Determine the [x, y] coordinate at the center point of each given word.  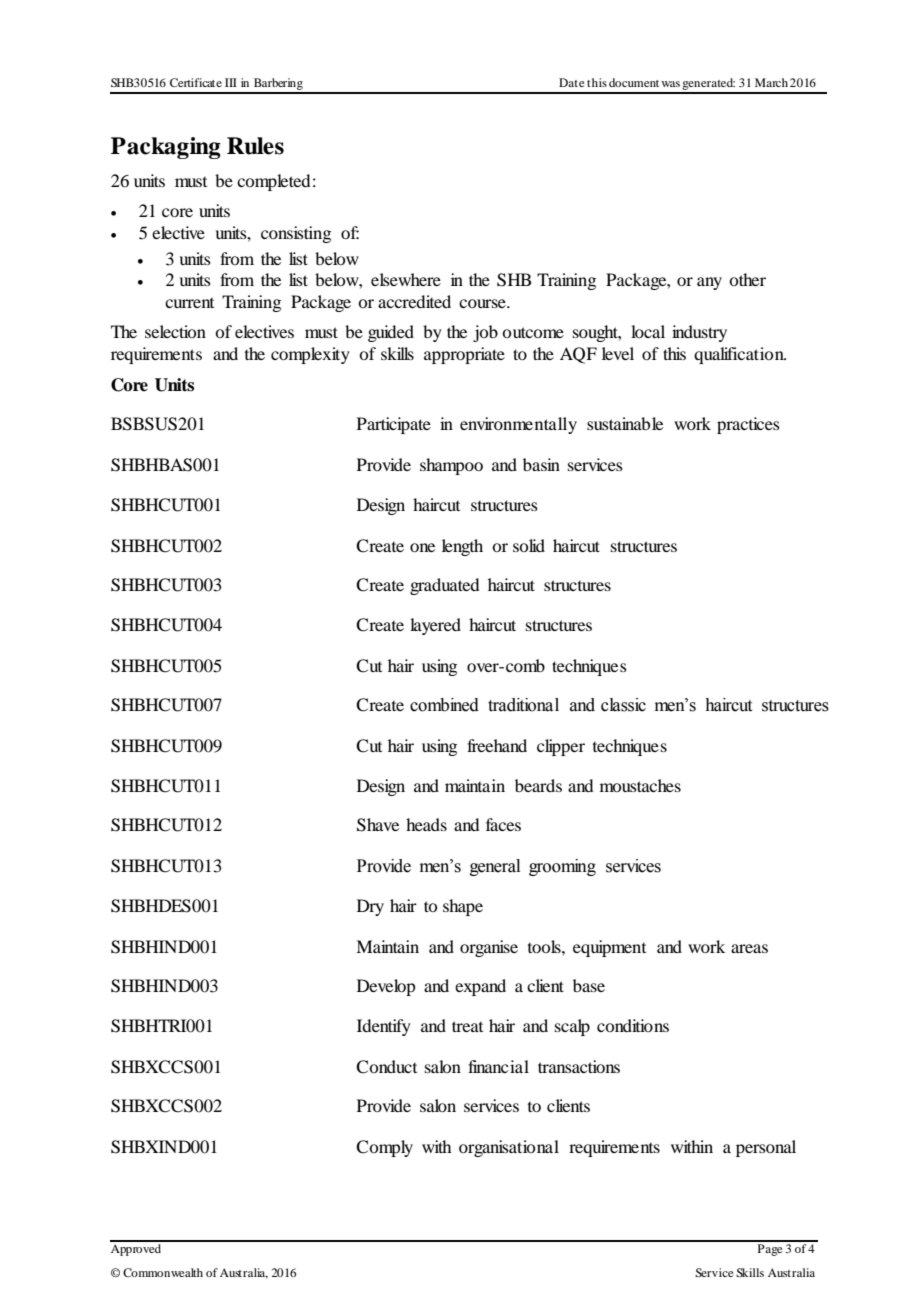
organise [489, 948]
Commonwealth [163, 1272]
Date [572, 82]
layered [435, 626]
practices [748, 425]
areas [749, 948]
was [670, 84]
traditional [523, 705]
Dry [370, 907]
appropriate [464, 355]
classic [623, 705]
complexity [310, 355]
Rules [255, 146]
